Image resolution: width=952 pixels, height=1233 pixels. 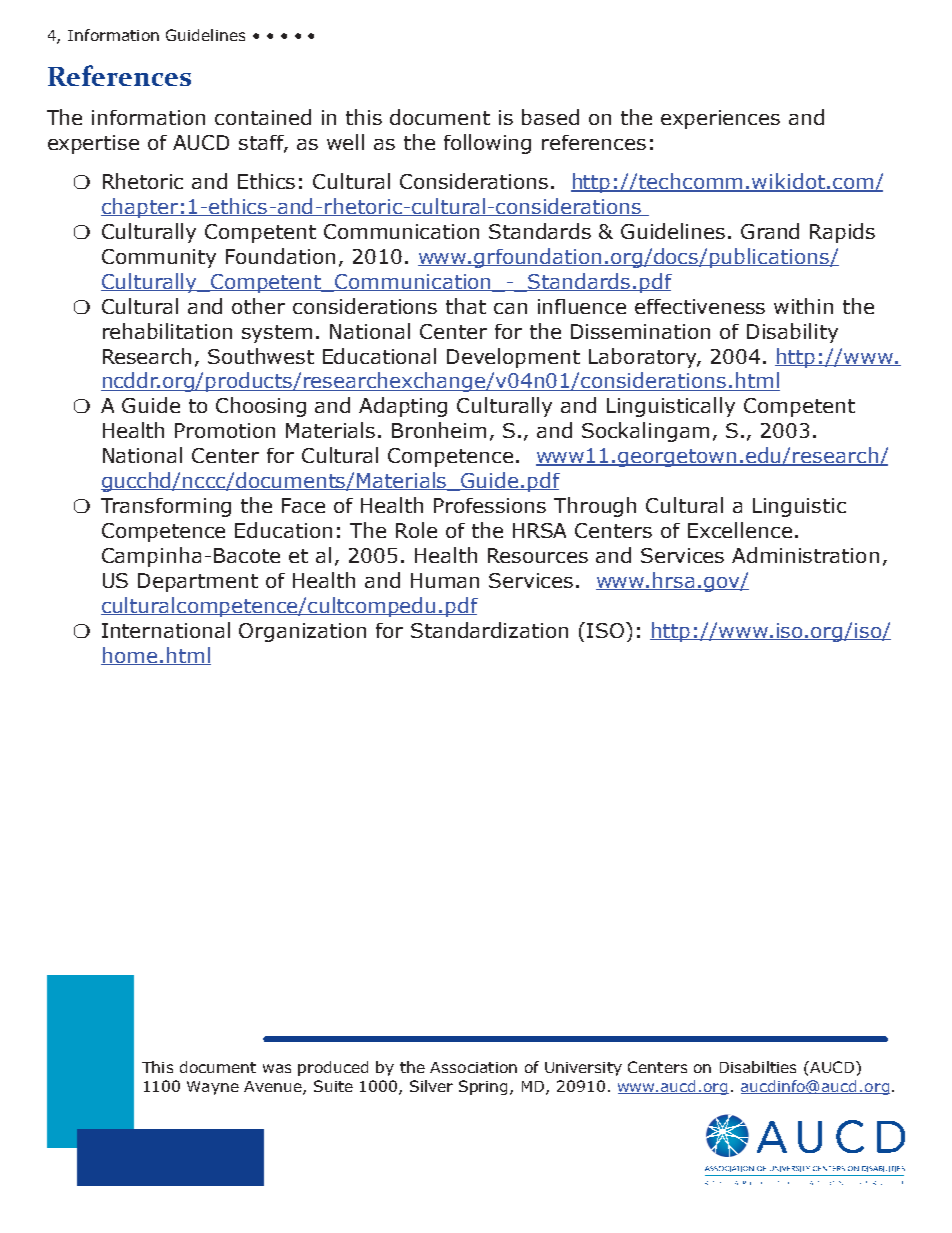 What do you see at coordinates (263, 144) in the page?
I see `staff` at bounding box center [263, 144].
